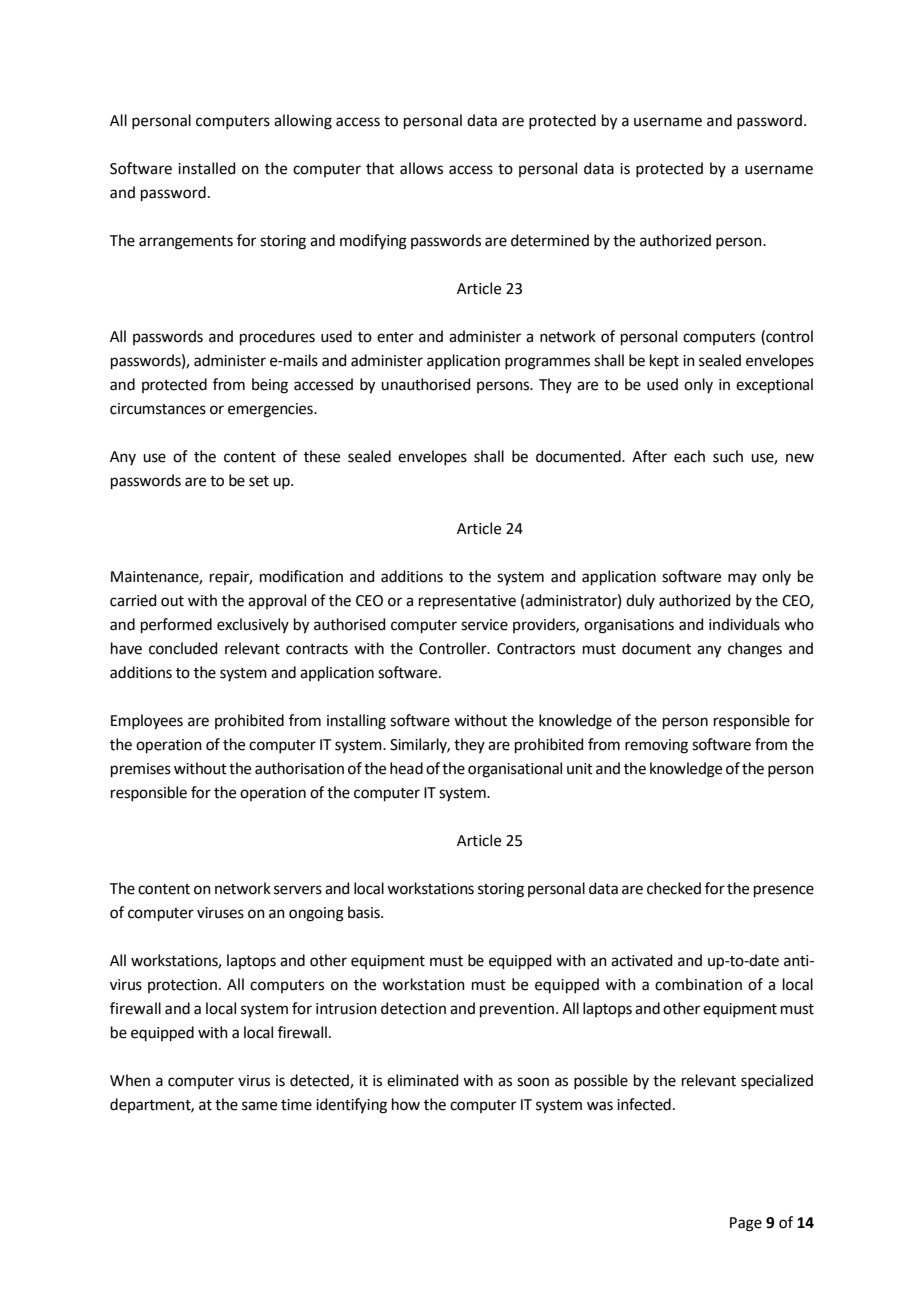  What do you see at coordinates (183, 648) in the image?
I see `concluded` at bounding box center [183, 648].
